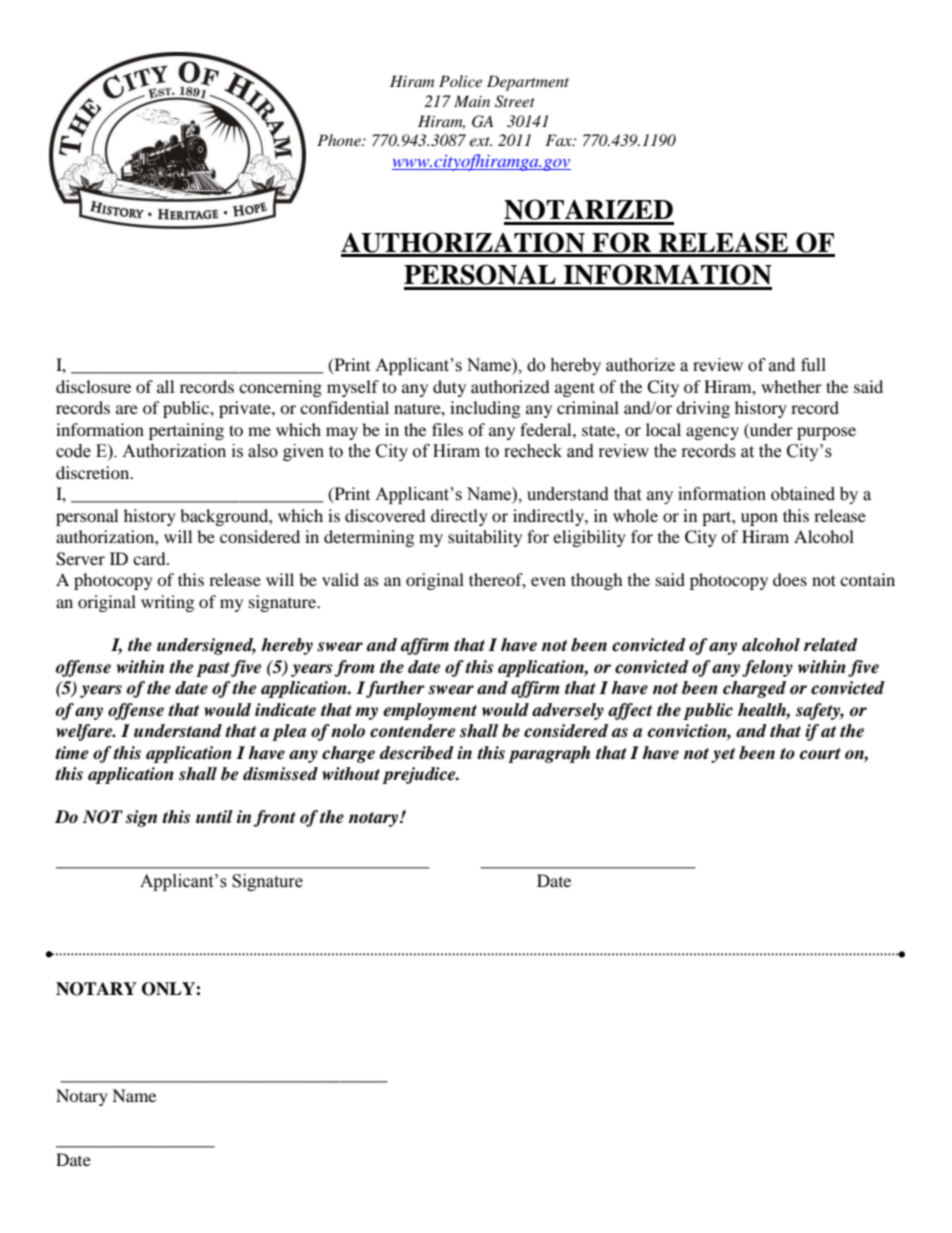 The image size is (952, 1233). What do you see at coordinates (472, 101) in the page?
I see `Main` at bounding box center [472, 101].
